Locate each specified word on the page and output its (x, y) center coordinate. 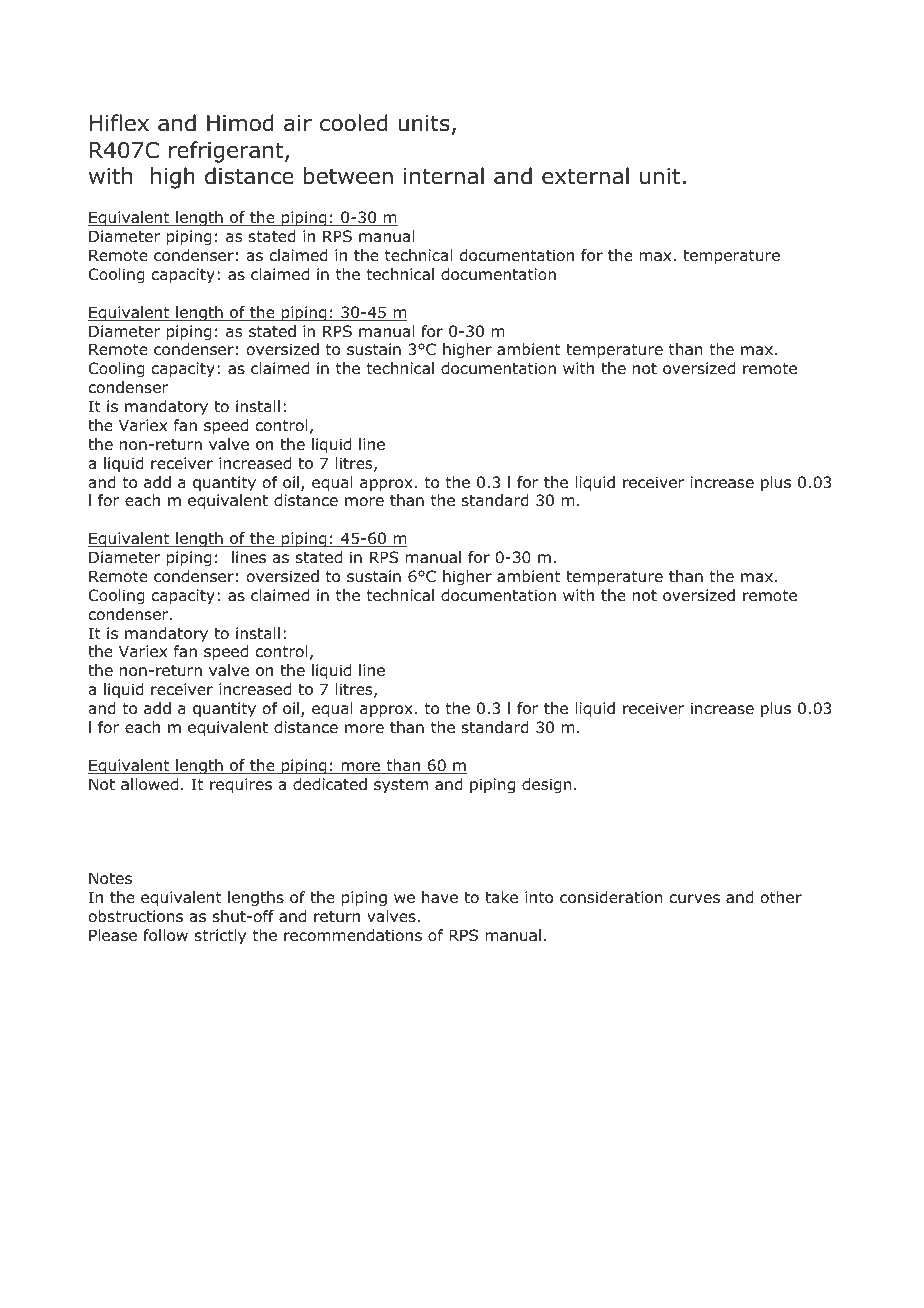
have (440, 897)
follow (165, 935)
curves (695, 899)
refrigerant (227, 152)
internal (444, 176)
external (585, 176)
